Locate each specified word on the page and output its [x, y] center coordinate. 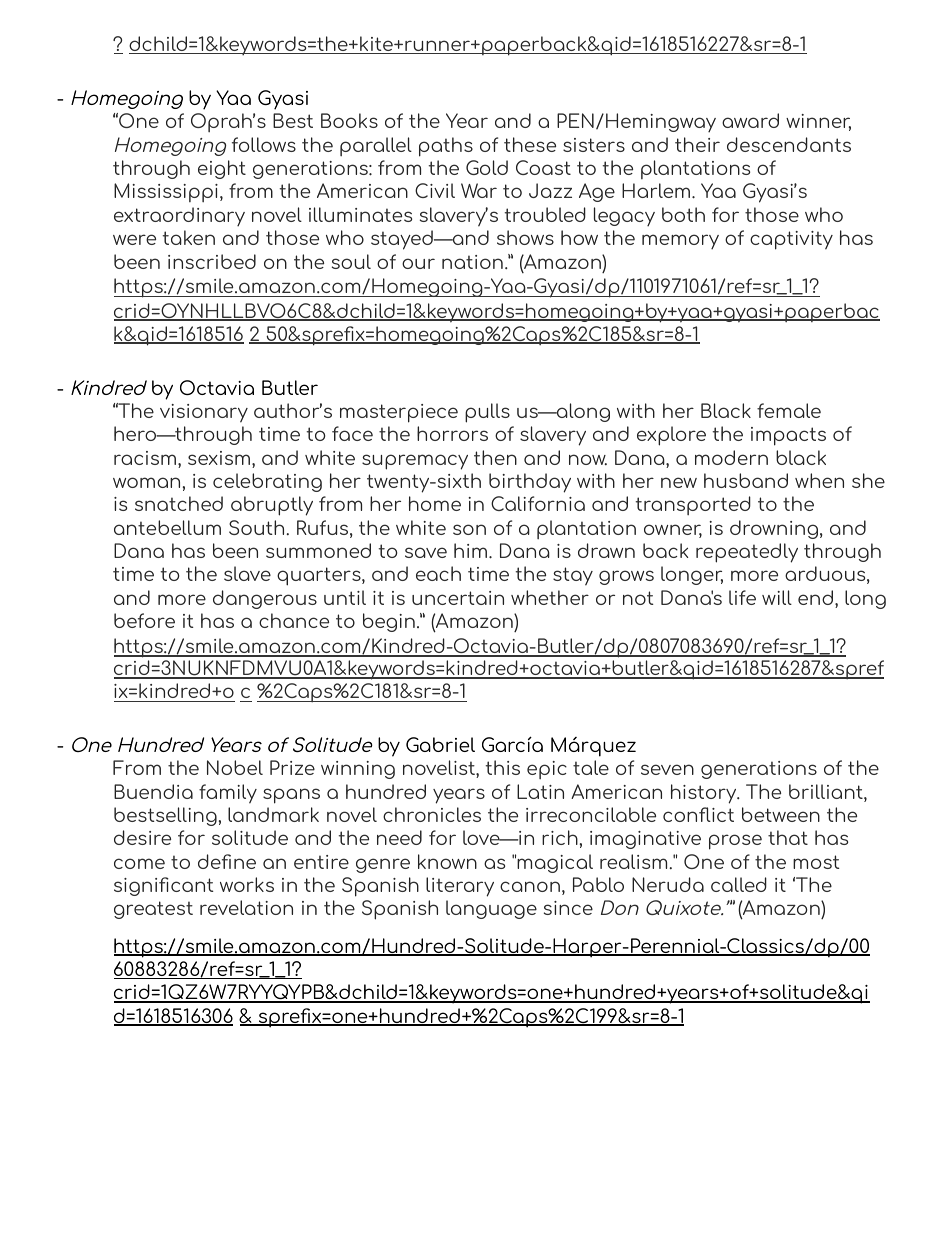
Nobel [235, 767]
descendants [789, 144]
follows [264, 144]
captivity [791, 240]
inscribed [212, 261]
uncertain [458, 598]
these [530, 144]
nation [472, 262]
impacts [788, 436]
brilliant [827, 793]
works [247, 884]
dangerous [265, 599]
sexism [219, 458]
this [503, 767]
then [495, 457]
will [777, 597]
